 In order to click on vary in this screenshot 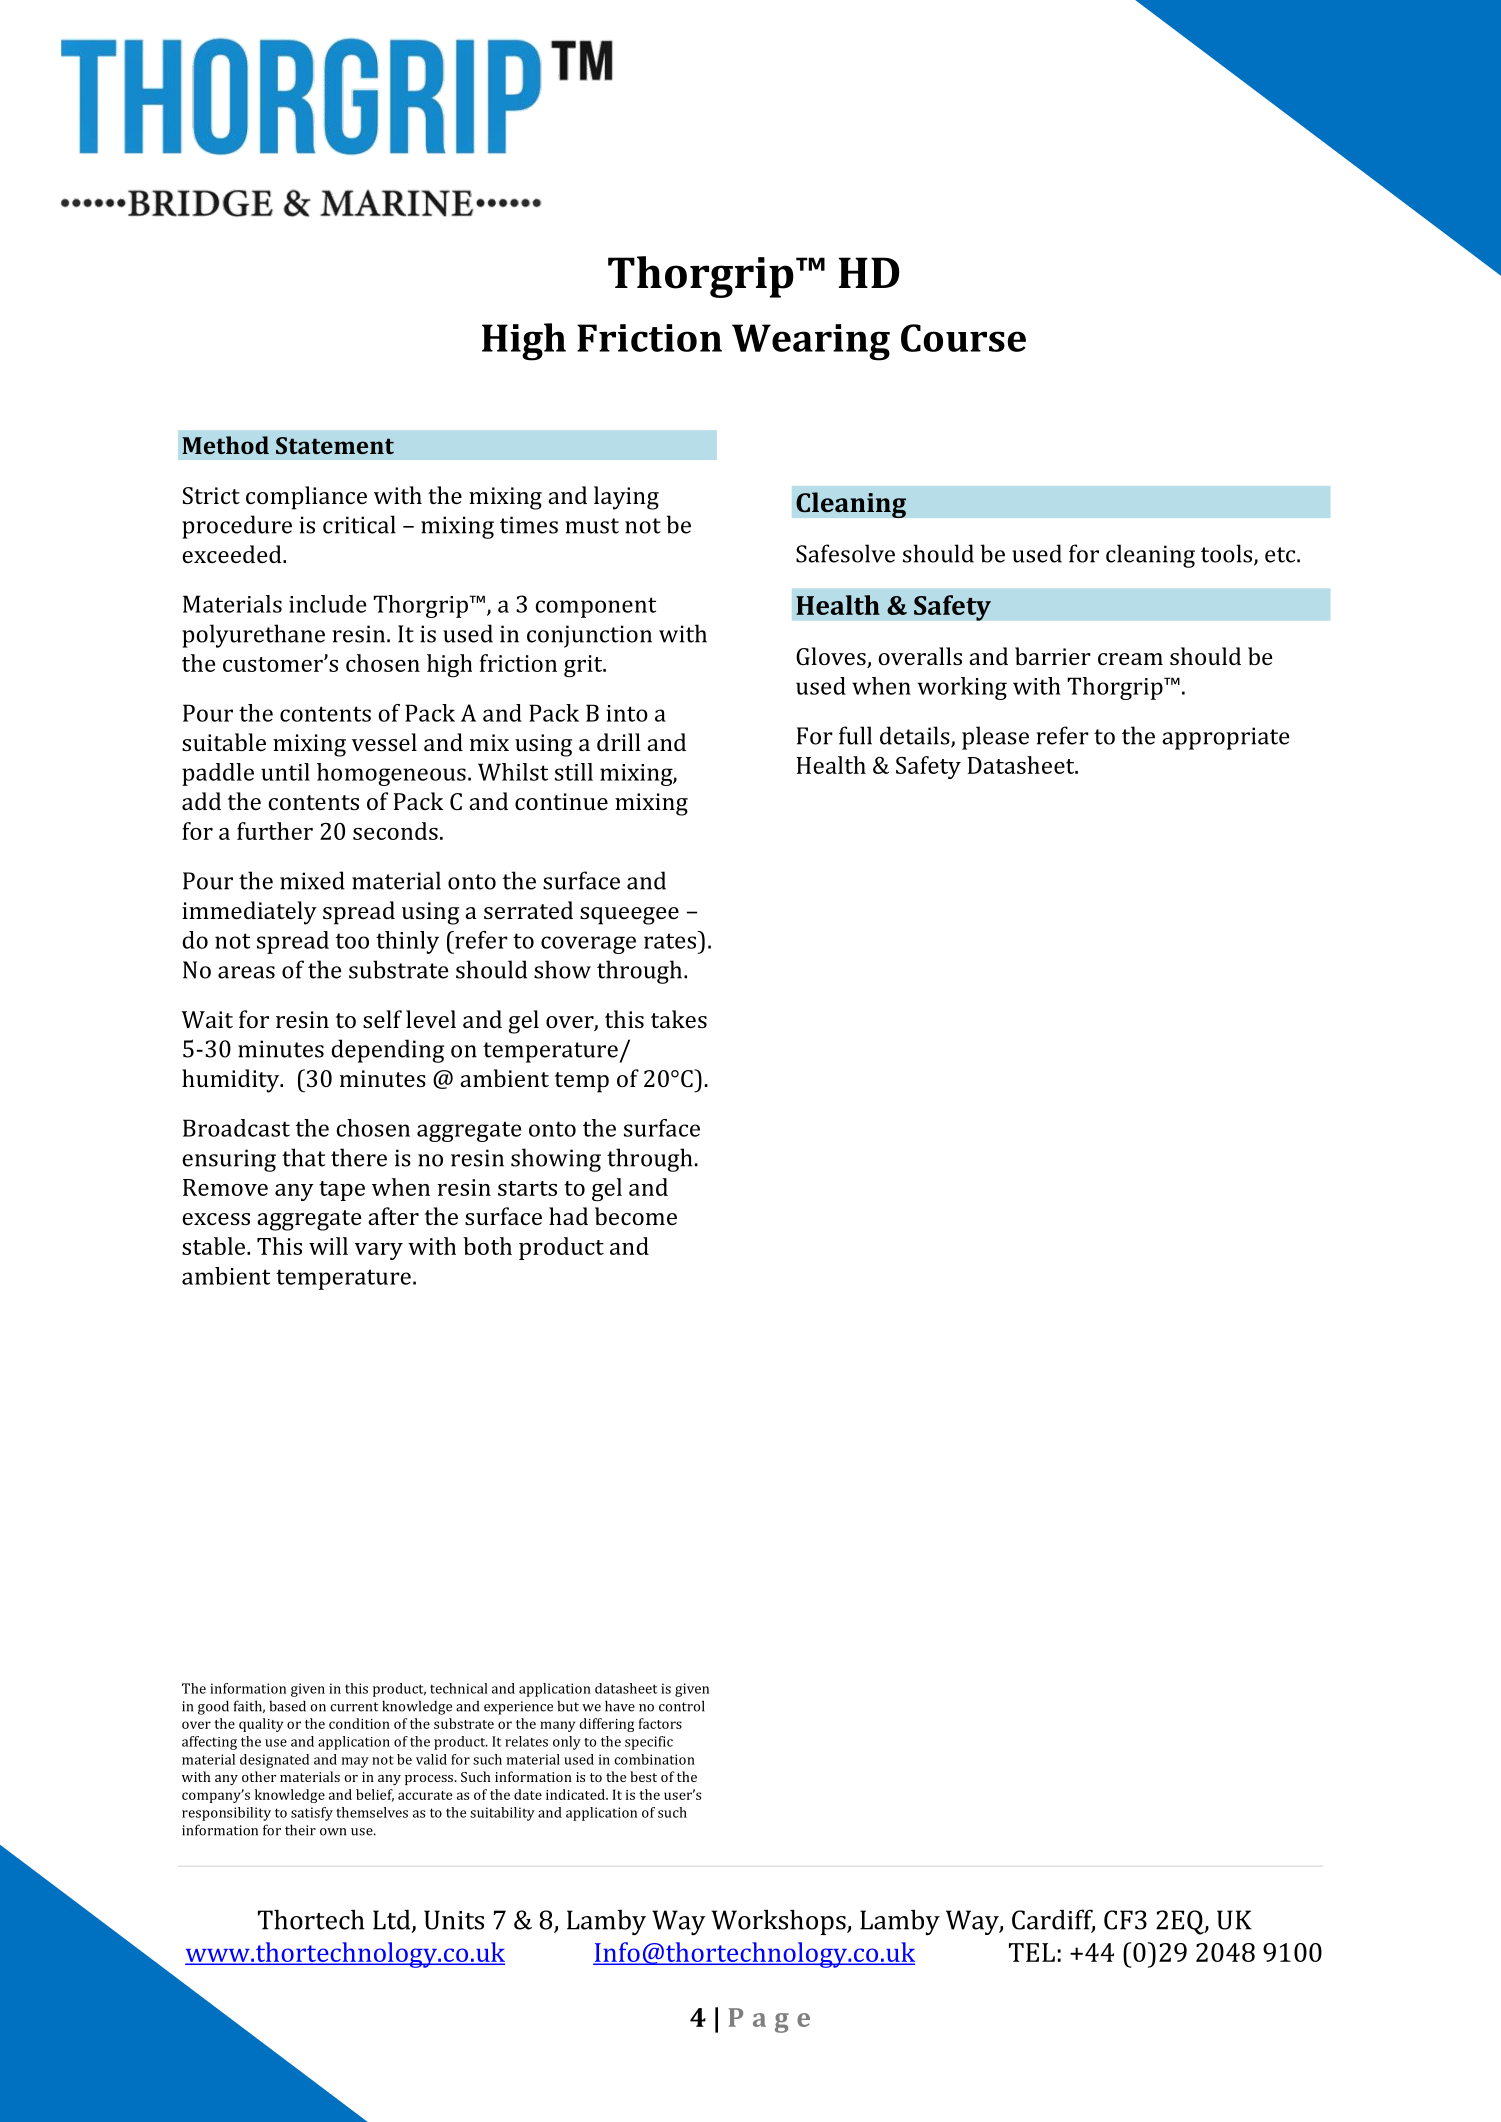, I will do `click(379, 1251)`.
